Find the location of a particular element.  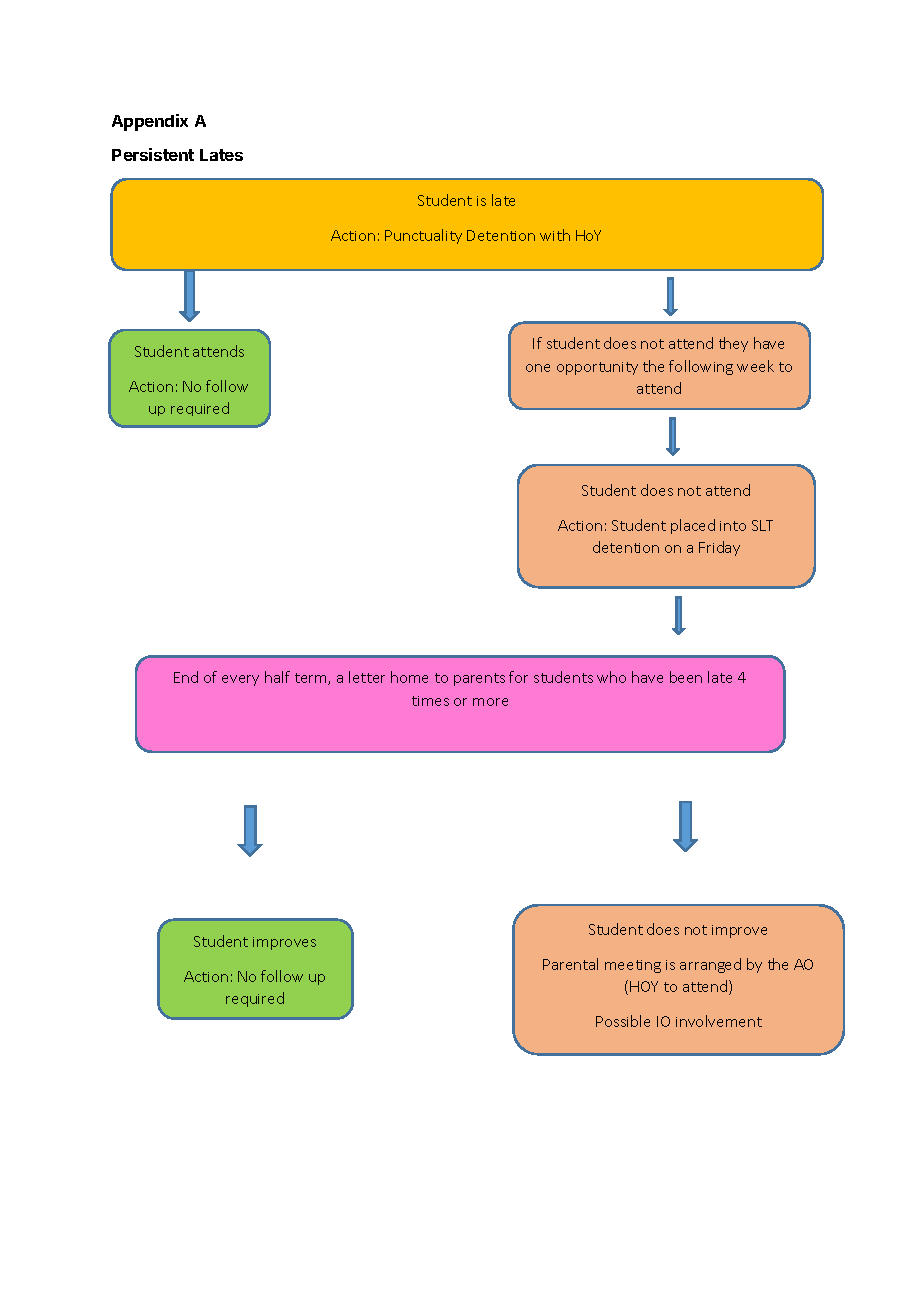

Parental is located at coordinates (570, 964).
